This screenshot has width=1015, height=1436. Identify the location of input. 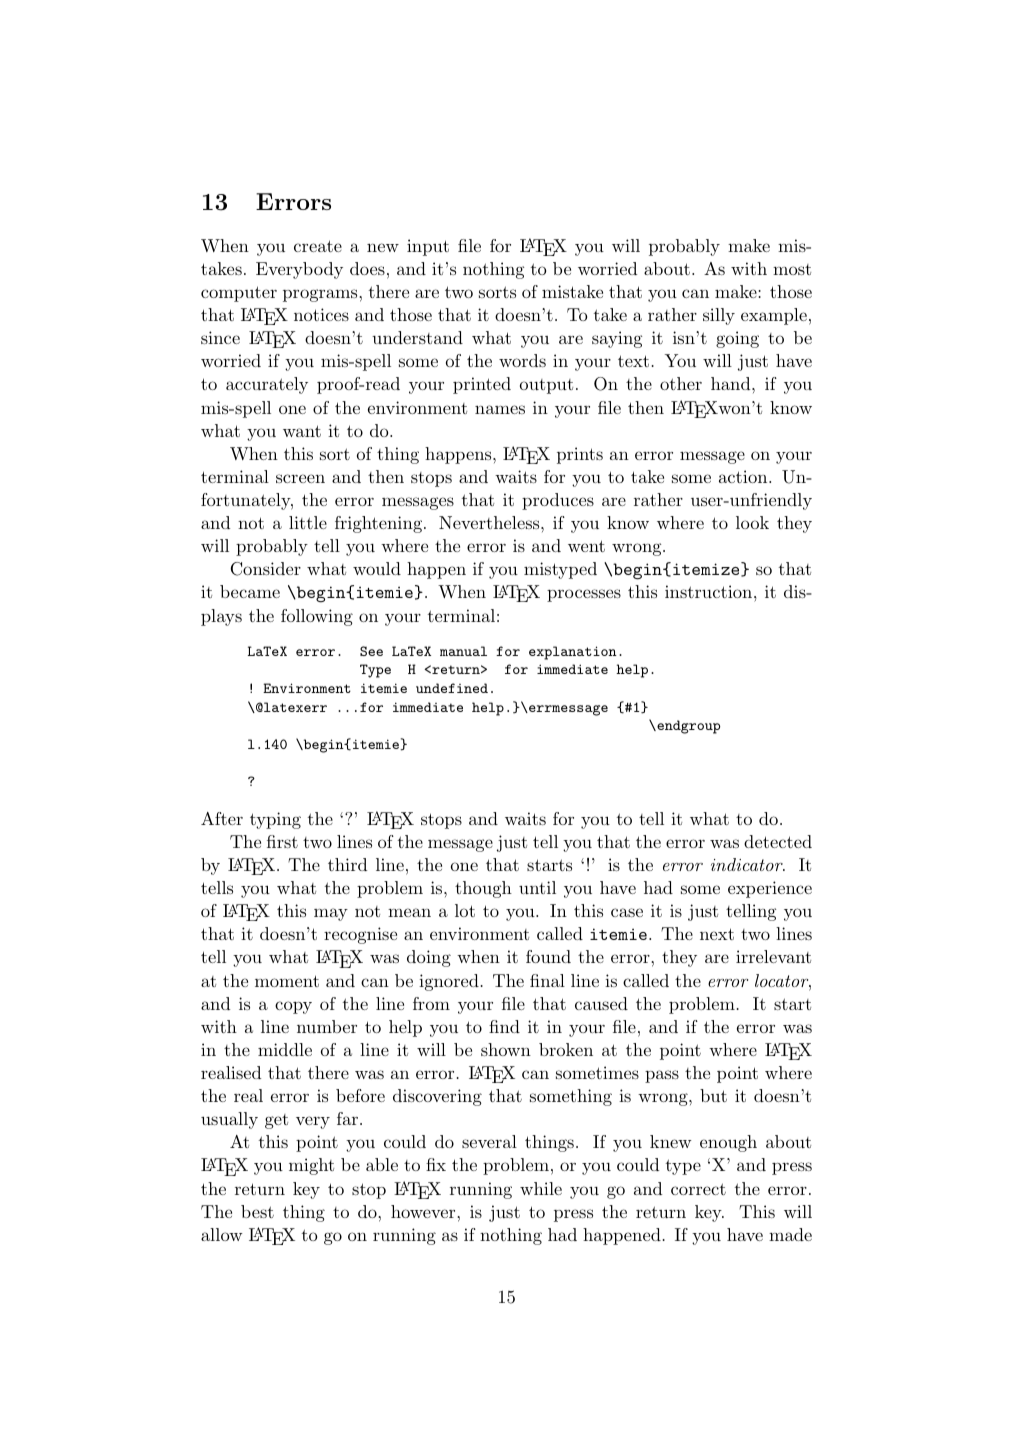
(428, 247).
